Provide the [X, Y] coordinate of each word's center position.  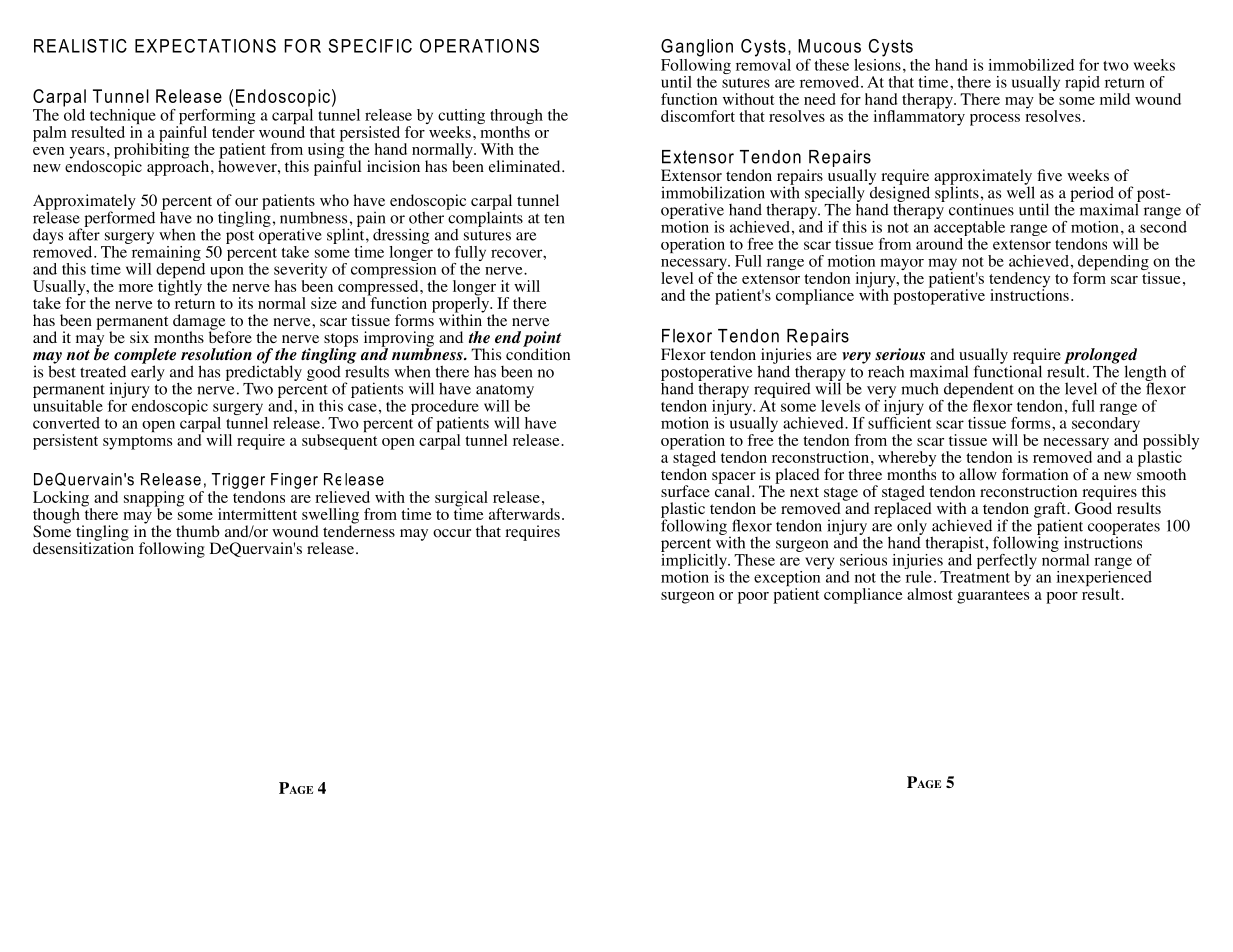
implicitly [695, 561]
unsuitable [68, 404]
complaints [484, 218]
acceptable [969, 228]
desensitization [83, 547]
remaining [166, 253]
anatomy [505, 393]
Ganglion [697, 48]
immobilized [1031, 65]
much [920, 388]
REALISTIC [80, 46]
